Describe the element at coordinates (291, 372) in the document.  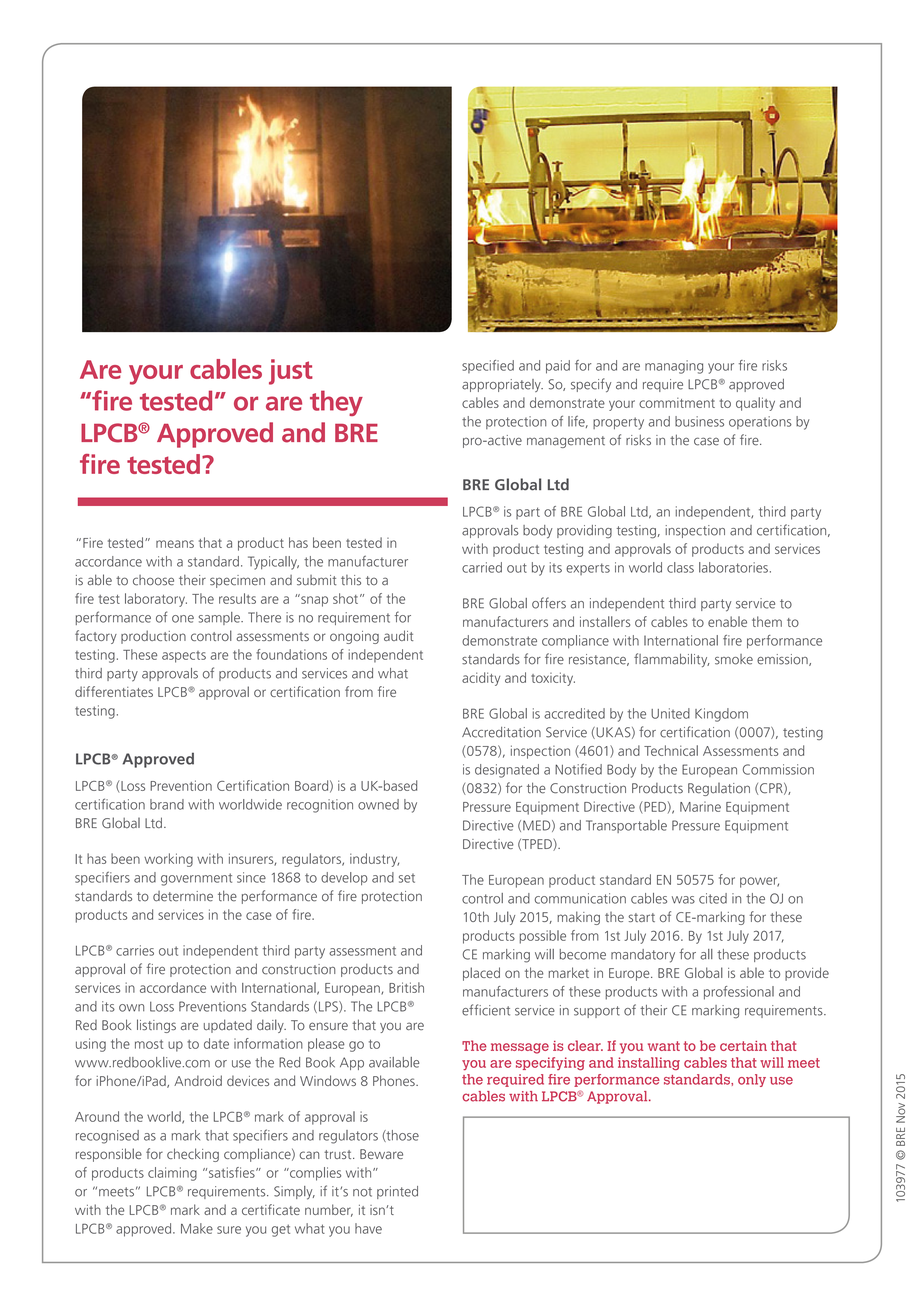
I see `just` at that location.
